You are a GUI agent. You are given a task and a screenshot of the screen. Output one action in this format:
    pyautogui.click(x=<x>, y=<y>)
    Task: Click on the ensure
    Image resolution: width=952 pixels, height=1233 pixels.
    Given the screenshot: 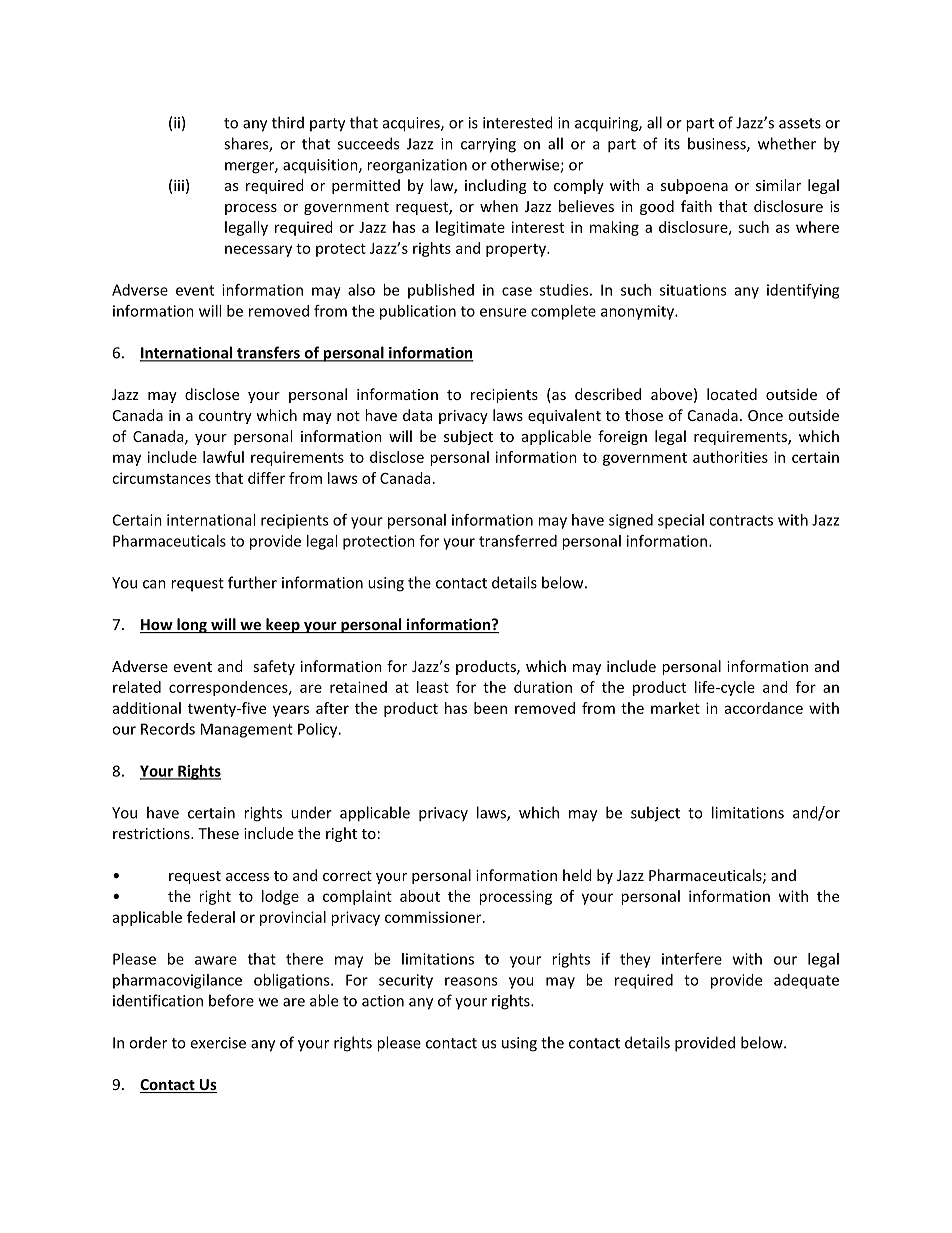 What is the action you would take?
    pyautogui.click(x=503, y=312)
